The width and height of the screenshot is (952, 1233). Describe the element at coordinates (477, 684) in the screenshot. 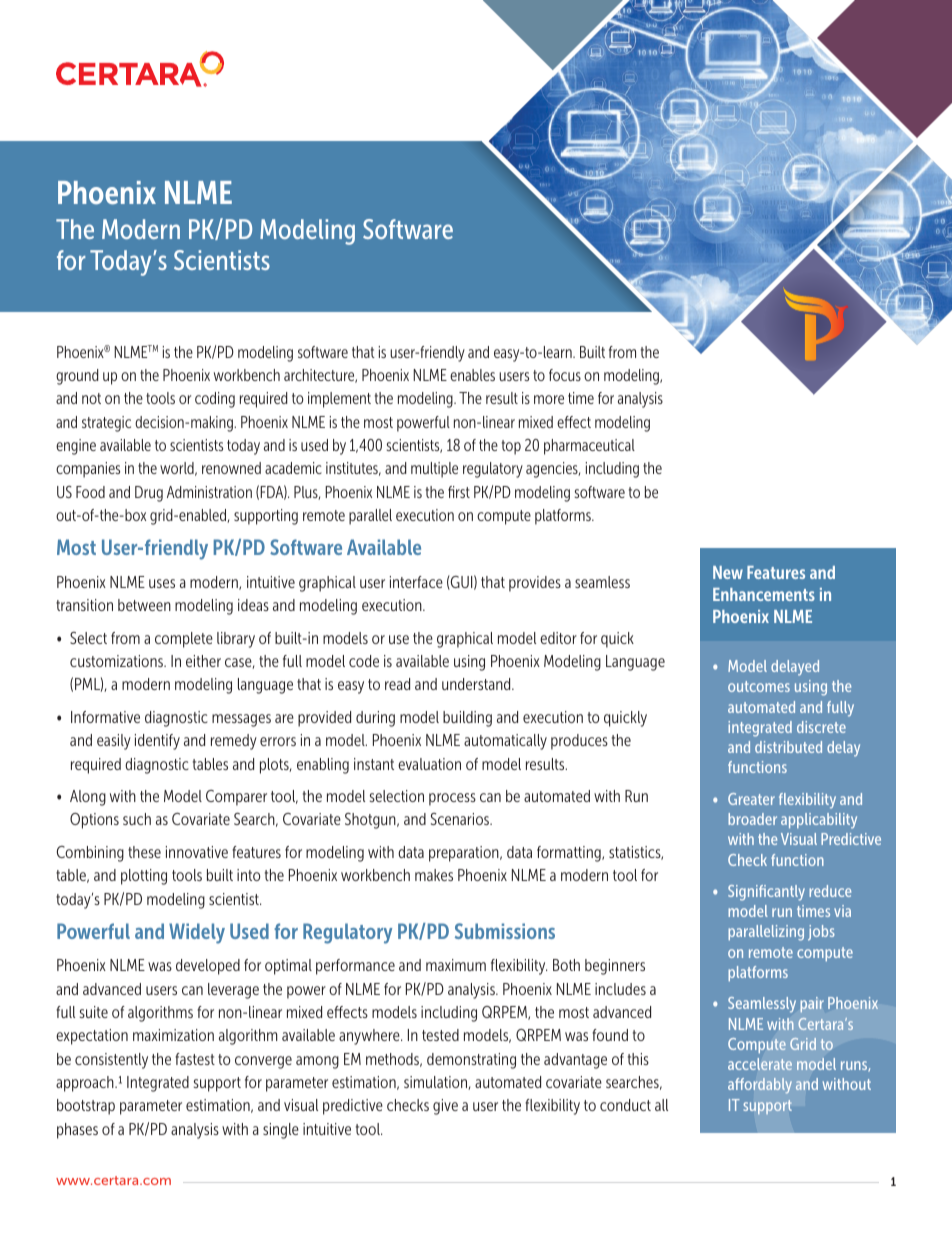

I see `understand` at that location.
